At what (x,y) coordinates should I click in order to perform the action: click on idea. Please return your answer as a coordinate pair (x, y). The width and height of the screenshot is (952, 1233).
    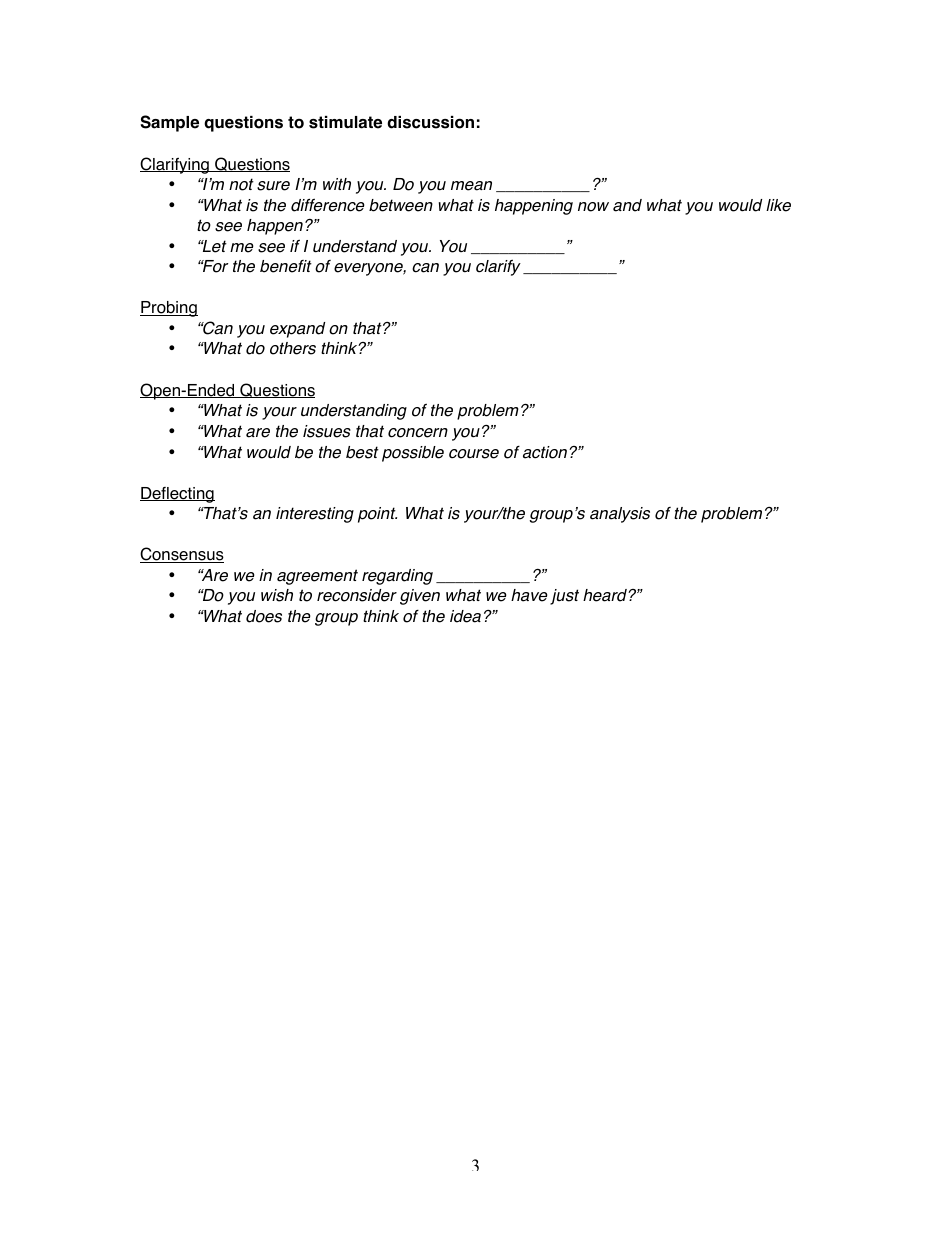
    Looking at the image, I should click on (465, 616).
